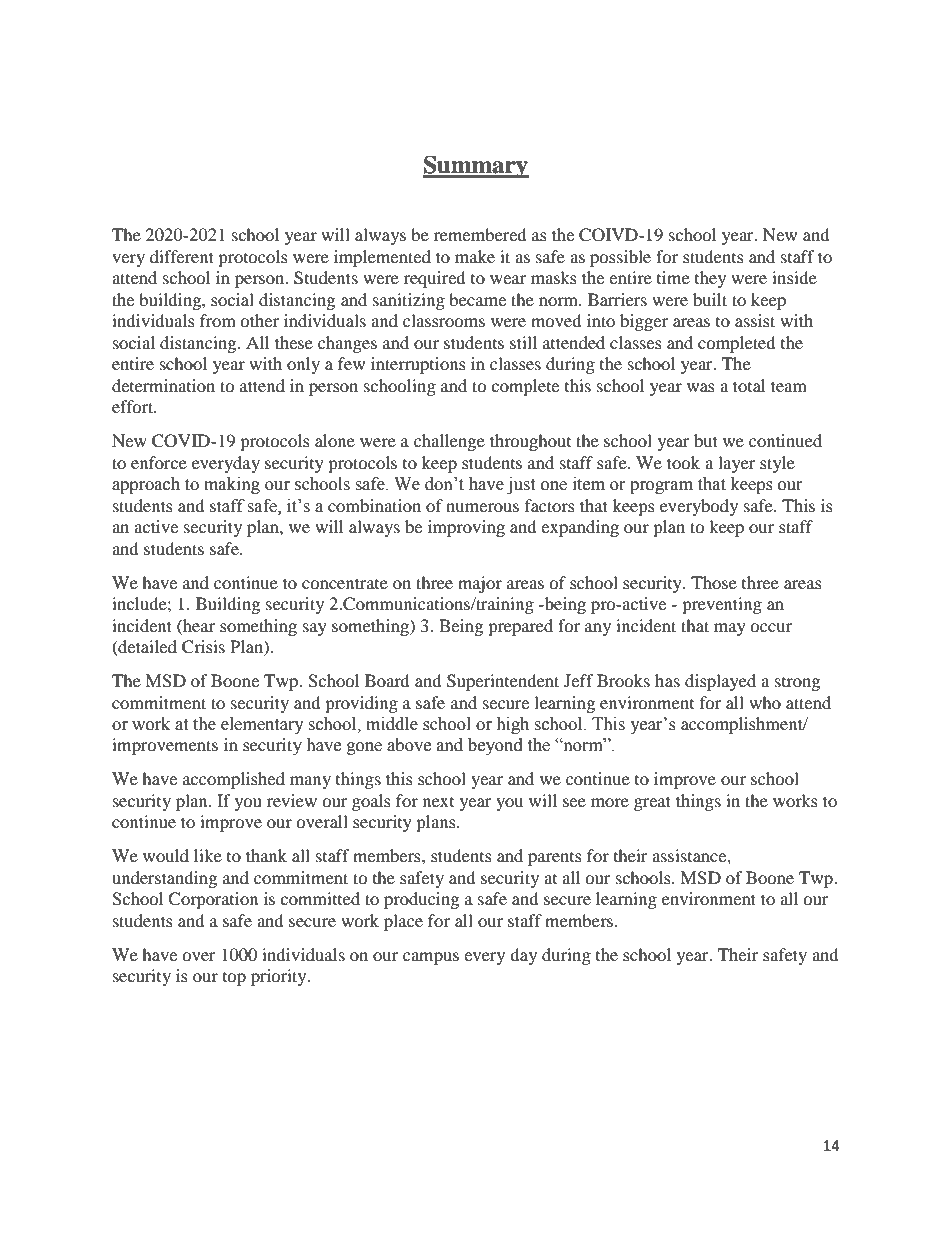 Image resolution: width=952 pixels, height=1233 pixels. What do you see at coordinates (262, 725) in the image?
I see `elementary` at bounding box center [262, 725].
